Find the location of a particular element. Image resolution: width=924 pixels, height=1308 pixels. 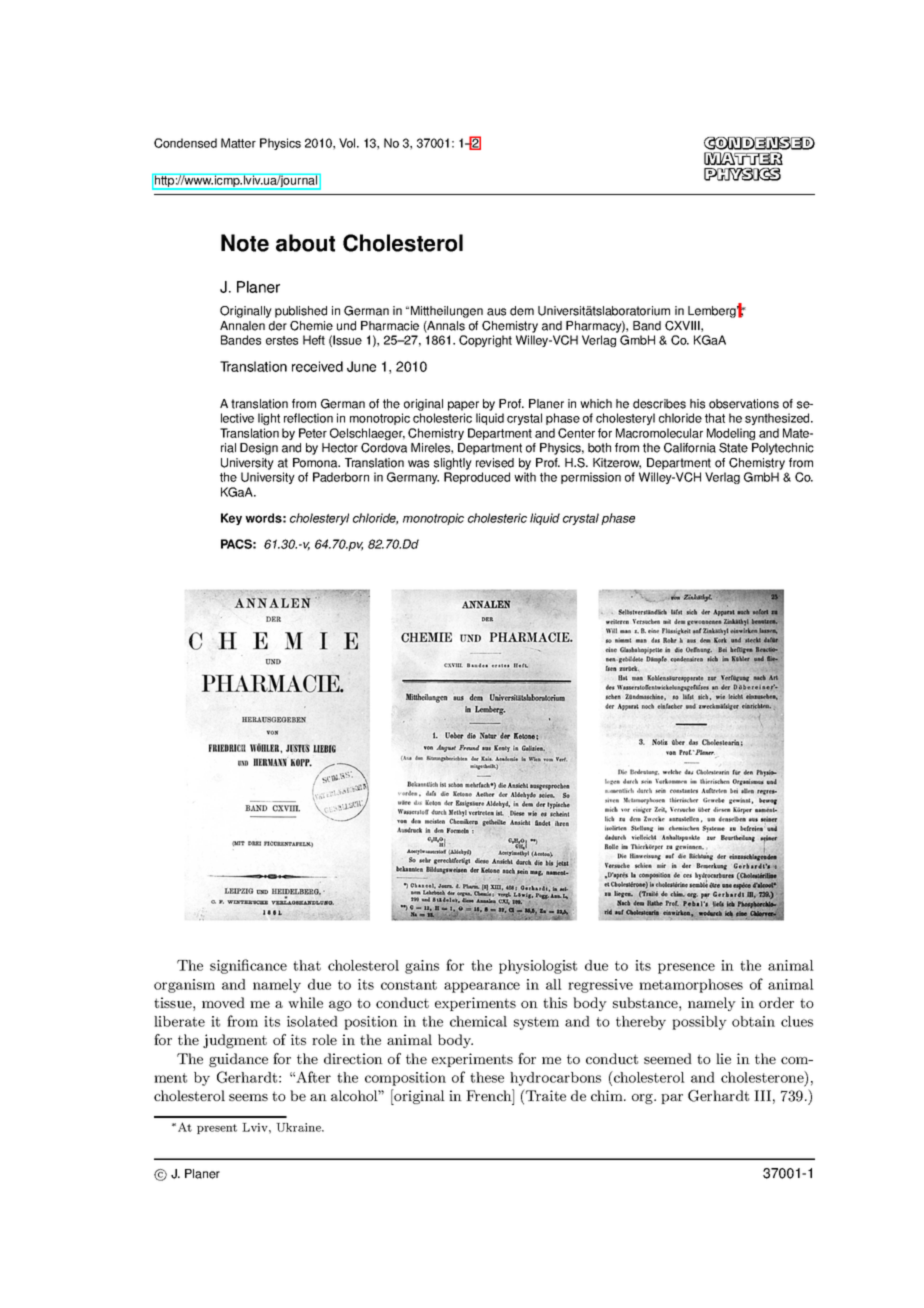

seems is located at coordinates (248, 1097).
